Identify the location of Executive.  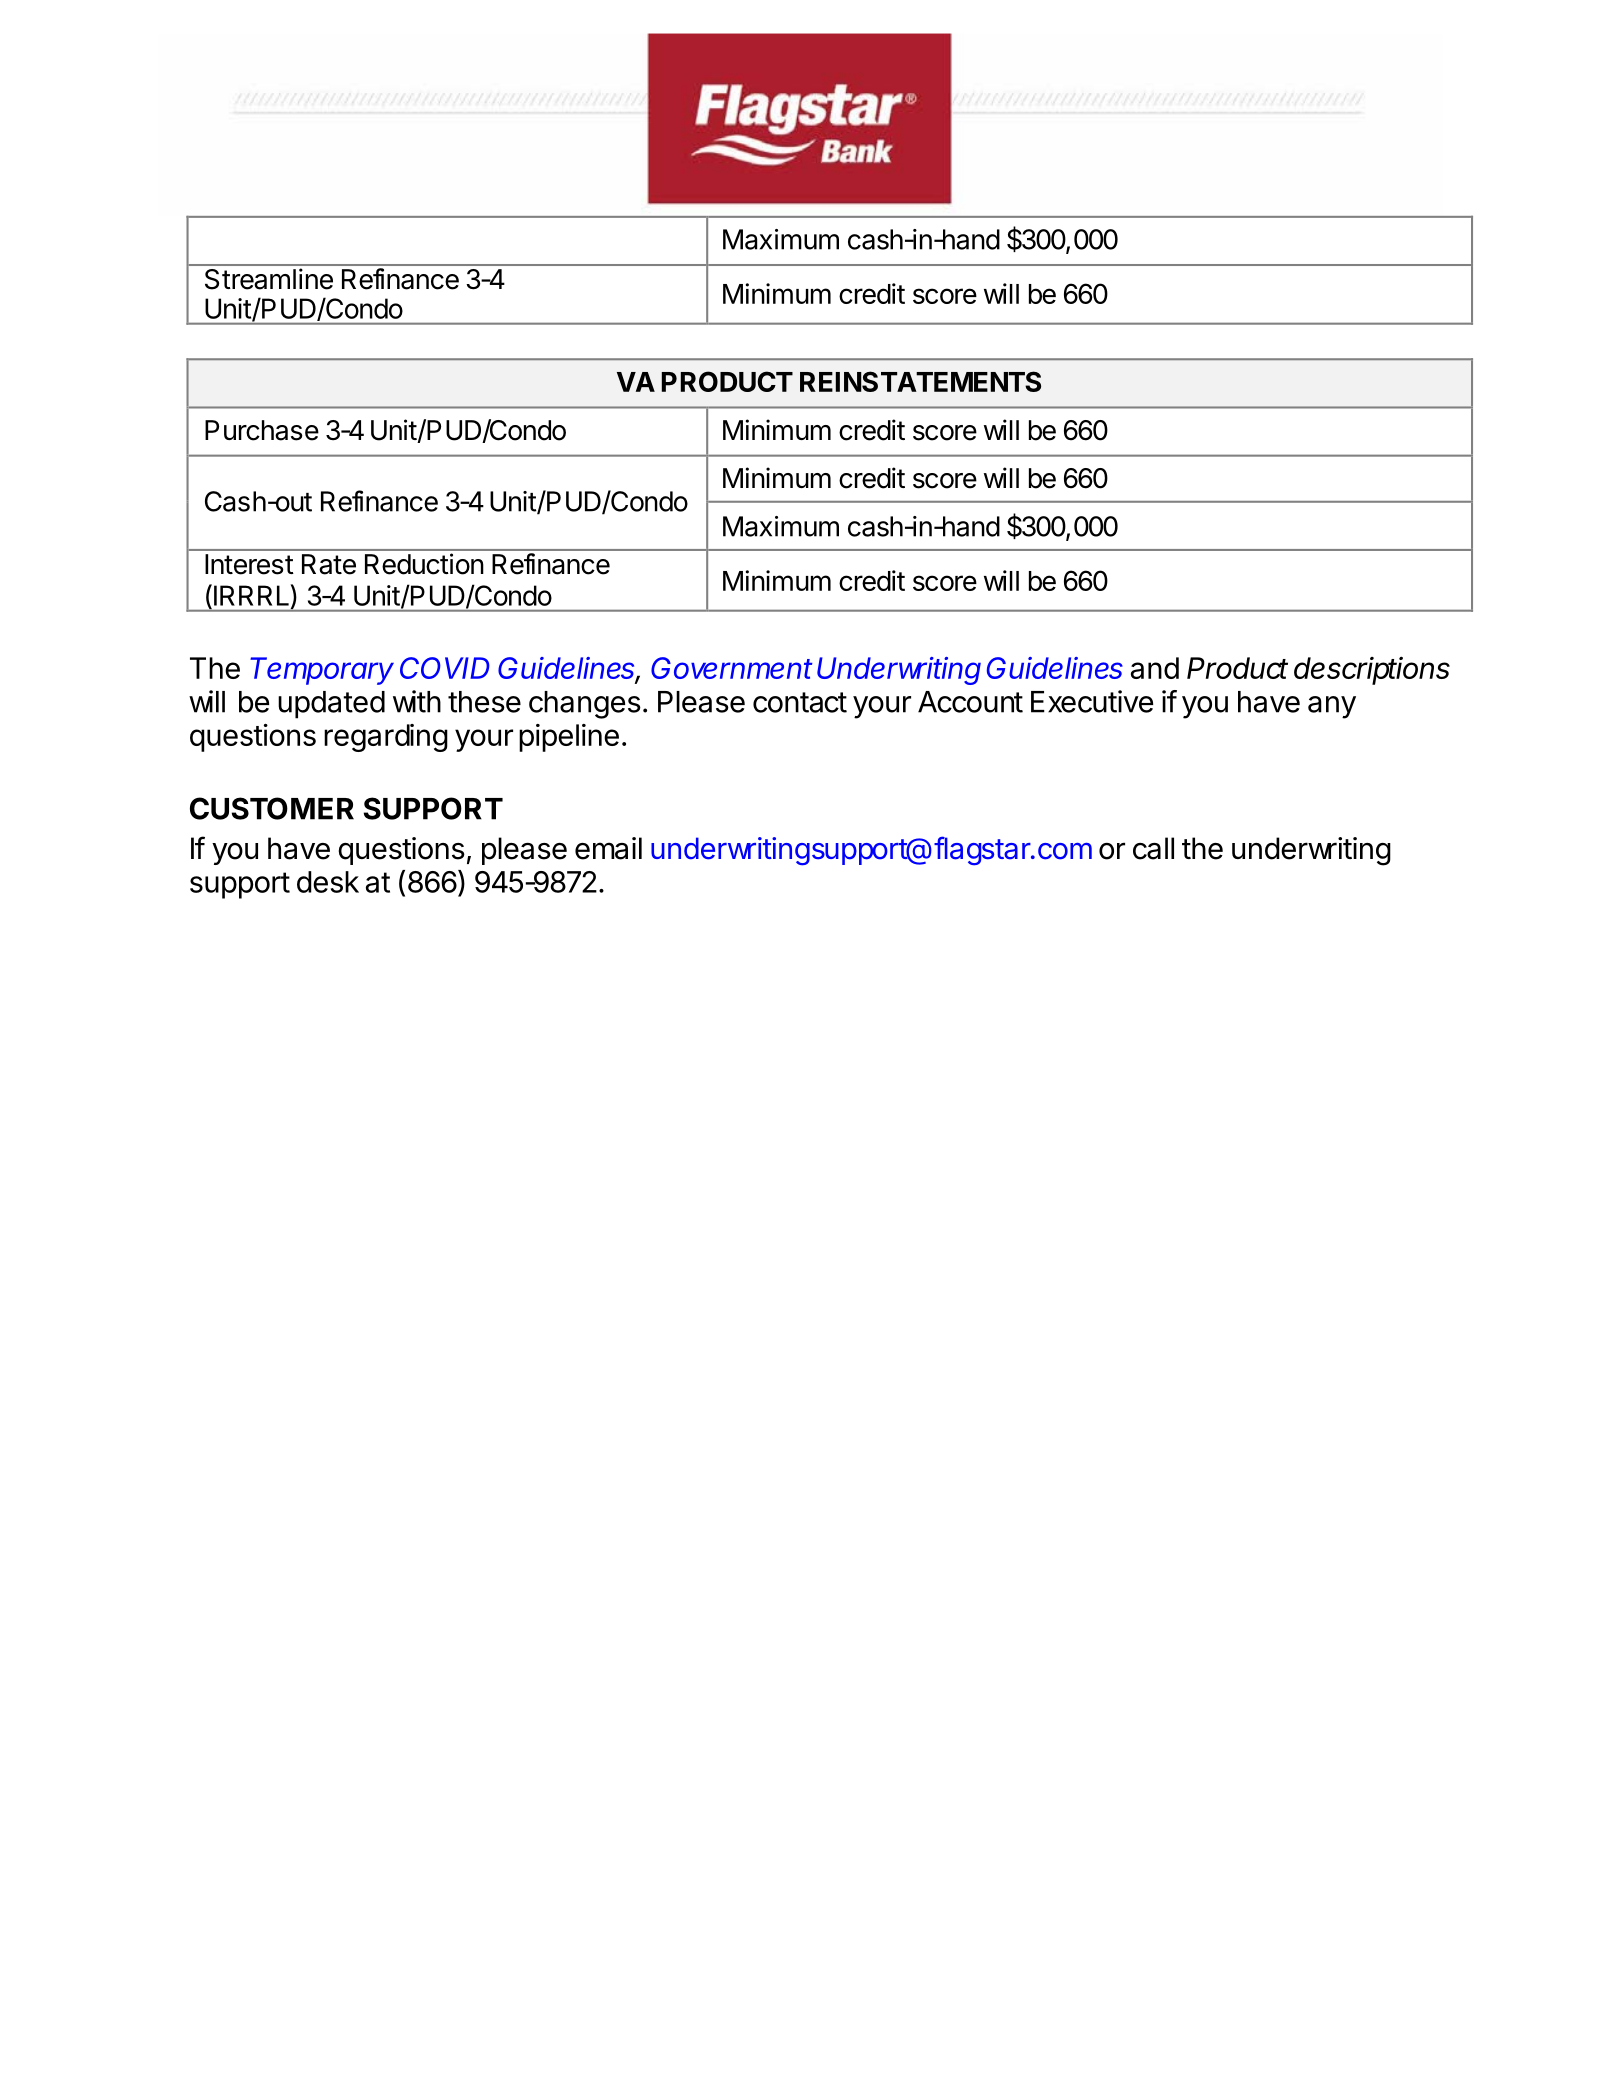
(1092, 701).
